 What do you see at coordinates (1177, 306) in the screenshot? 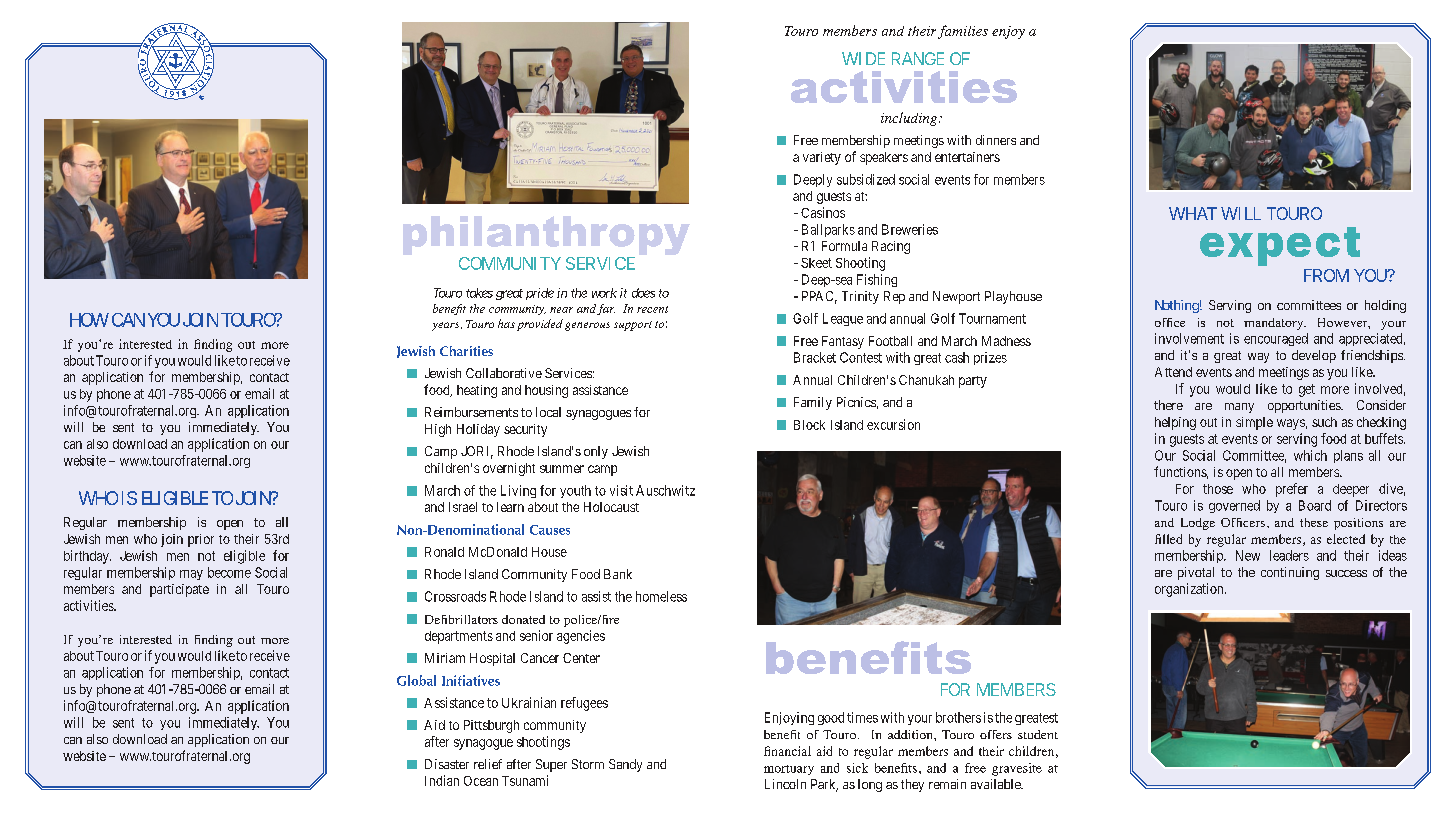
I see `Nothing` at bounding box center [1177, 306].
